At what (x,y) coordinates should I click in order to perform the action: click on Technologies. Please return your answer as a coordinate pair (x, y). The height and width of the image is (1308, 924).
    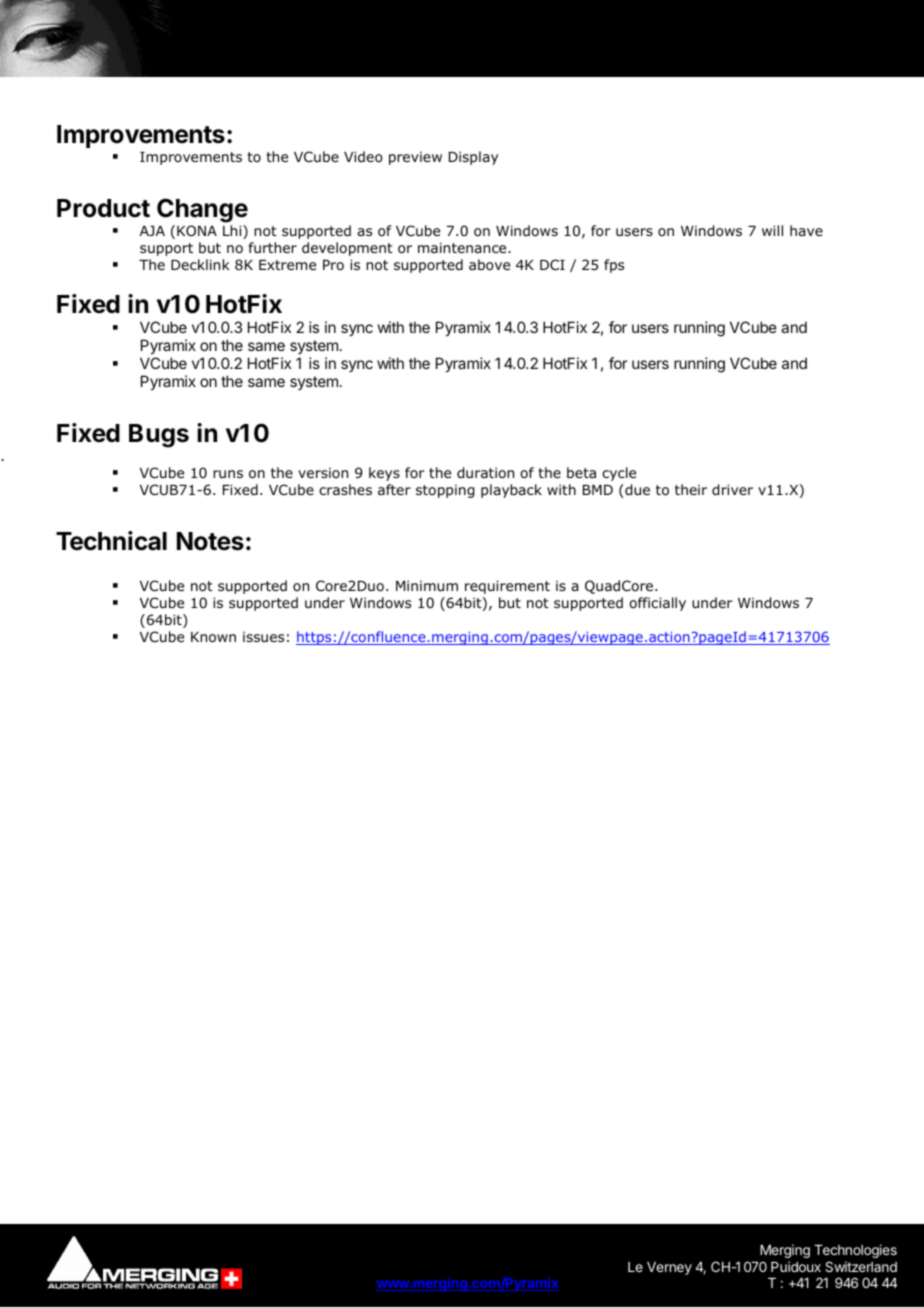
    Looking at the image, I should click on (855, 1253).
